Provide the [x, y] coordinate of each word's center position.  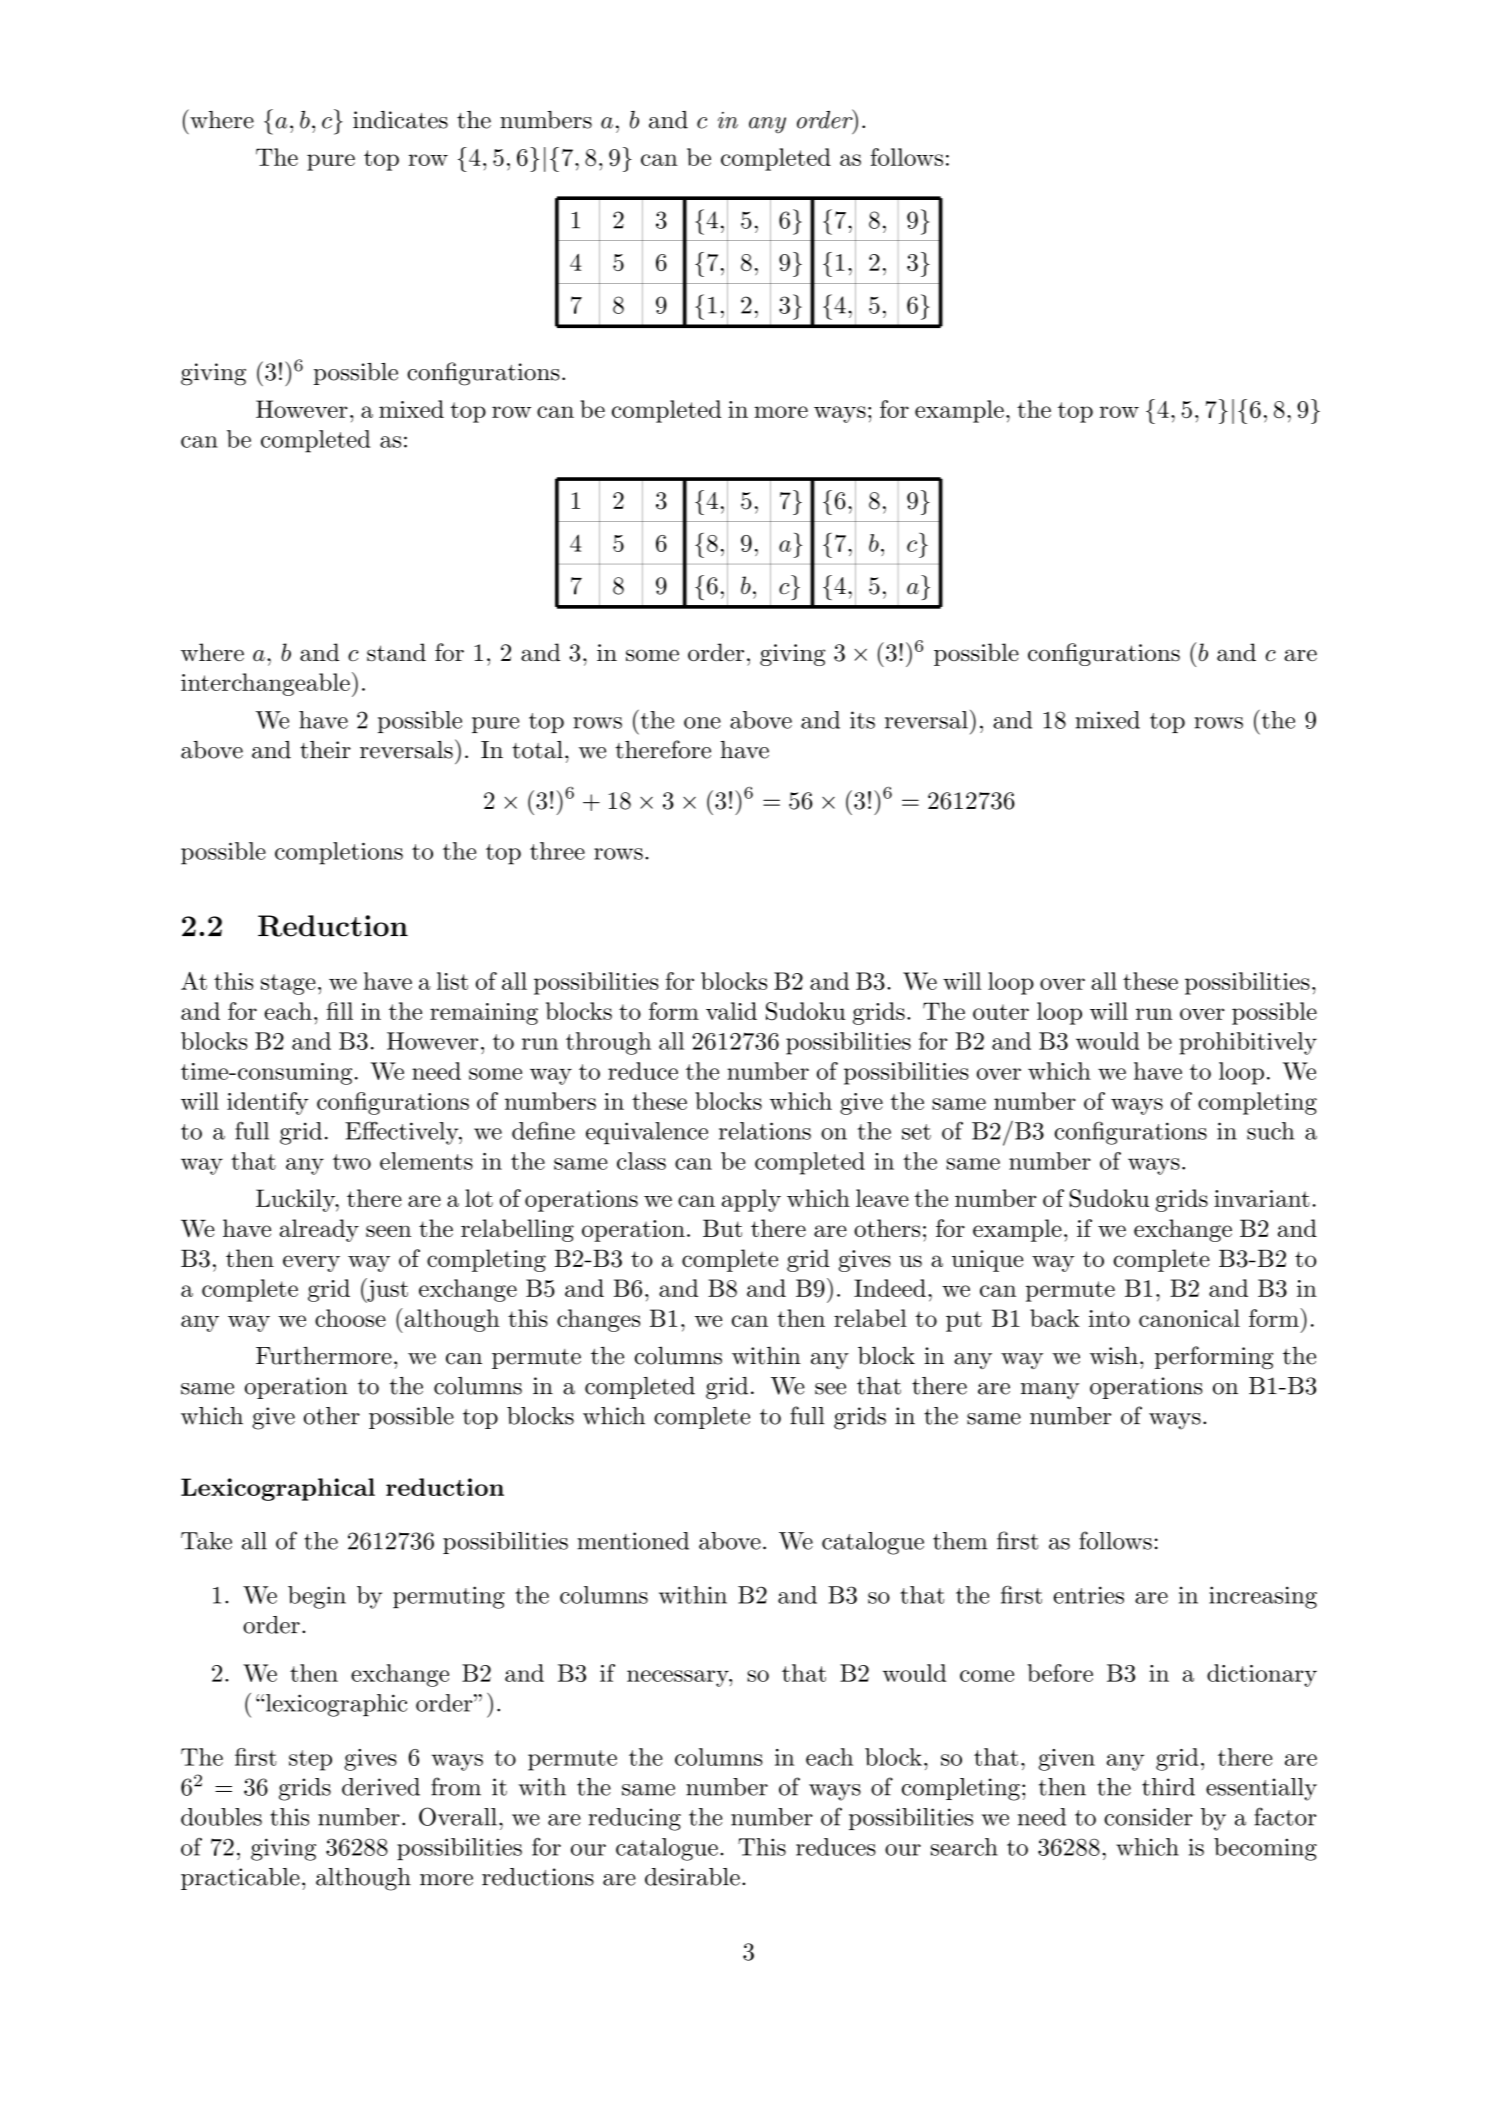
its [862, 720]
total [537, 750]
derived [381, 1787]
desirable [692, 1877]
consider [1148, 1817]
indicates [400, 120]
